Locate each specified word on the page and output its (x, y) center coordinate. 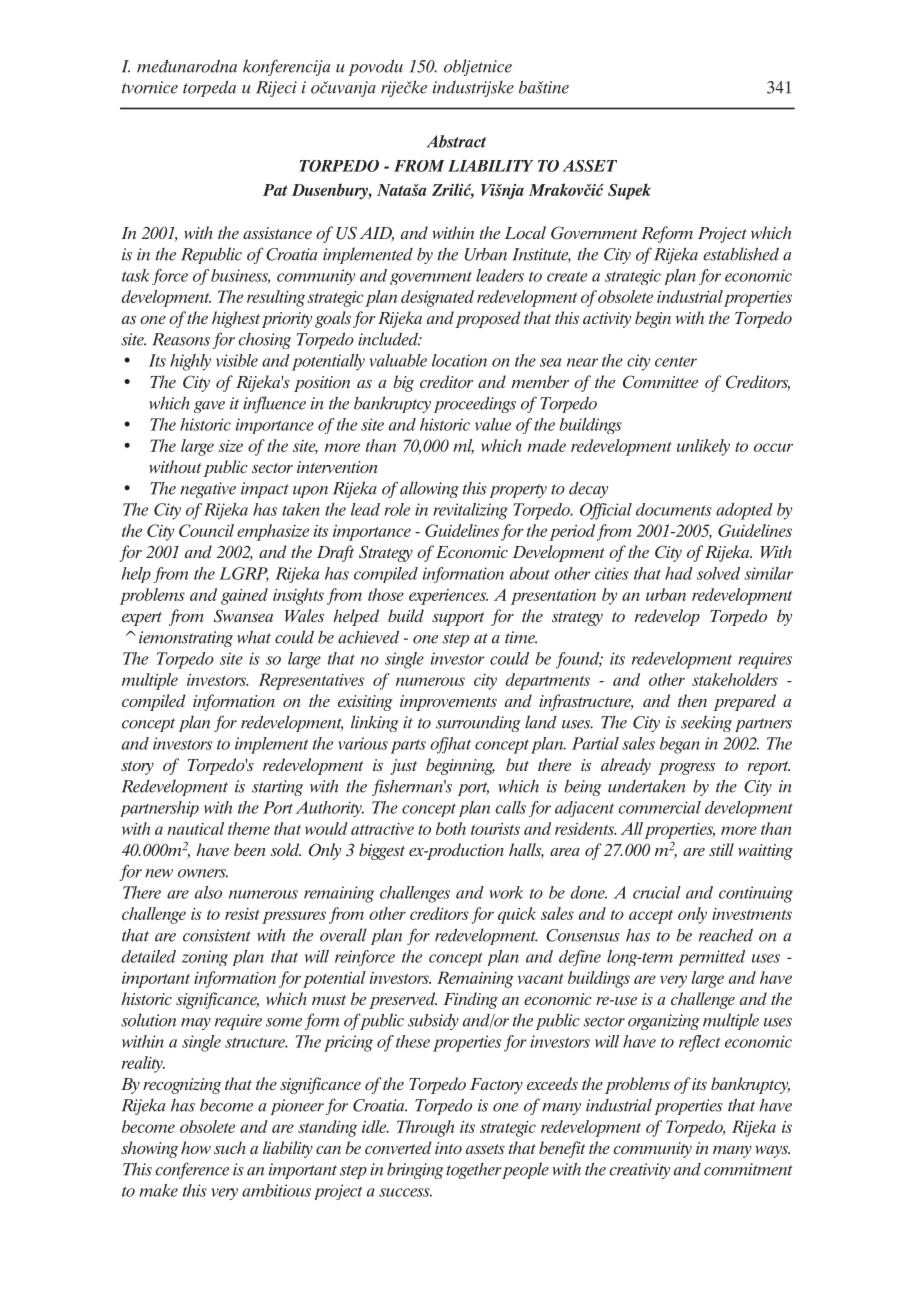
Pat (275, 190)
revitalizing (470, 511)
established (741, 254)
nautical (195, 828)
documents (674, 509)
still (721, 849)
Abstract (456, 141)
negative (208, 490)
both (451, 828)
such (230, 1147)
